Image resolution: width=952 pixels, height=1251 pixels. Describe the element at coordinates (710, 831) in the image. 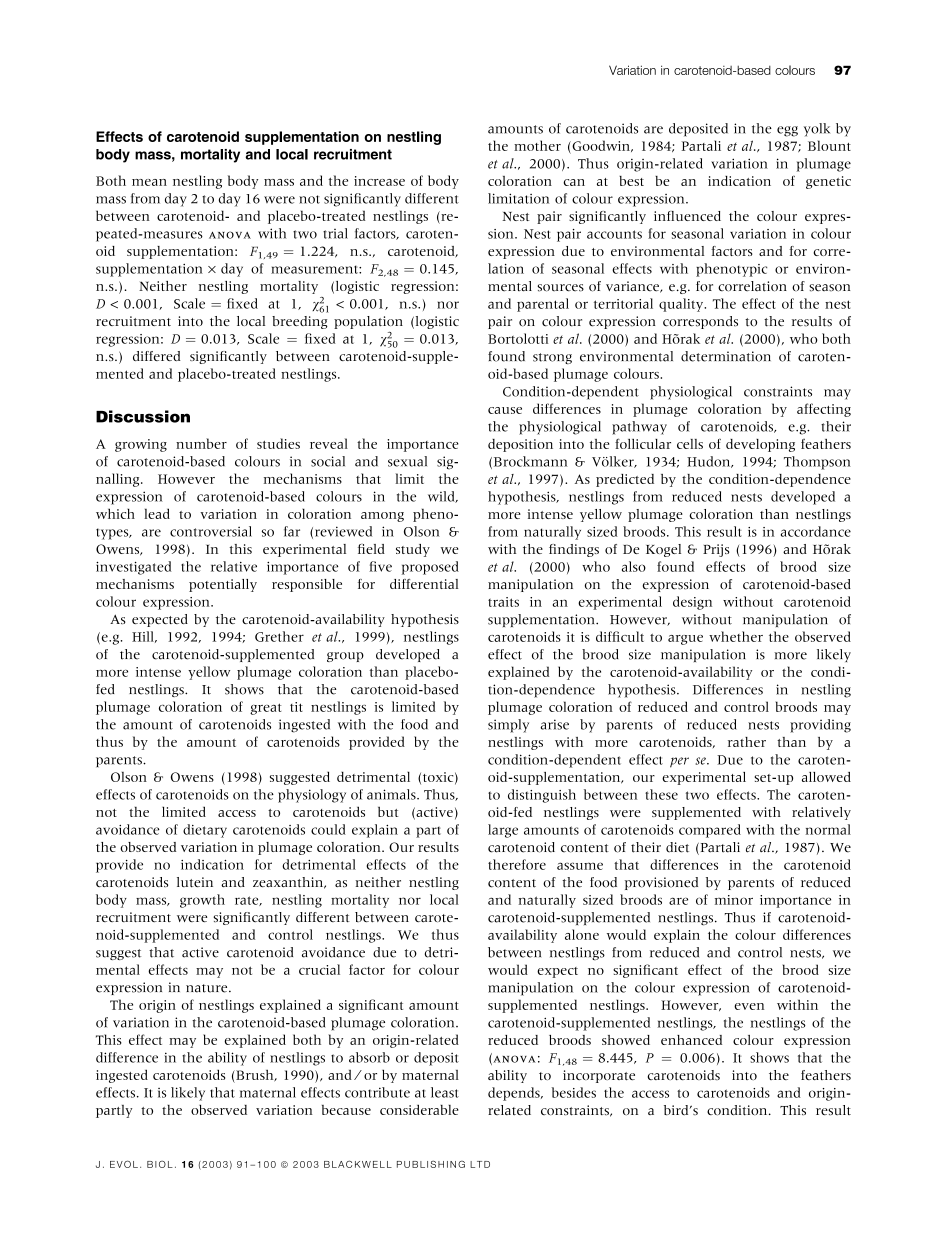

I see `compared` at that location.
